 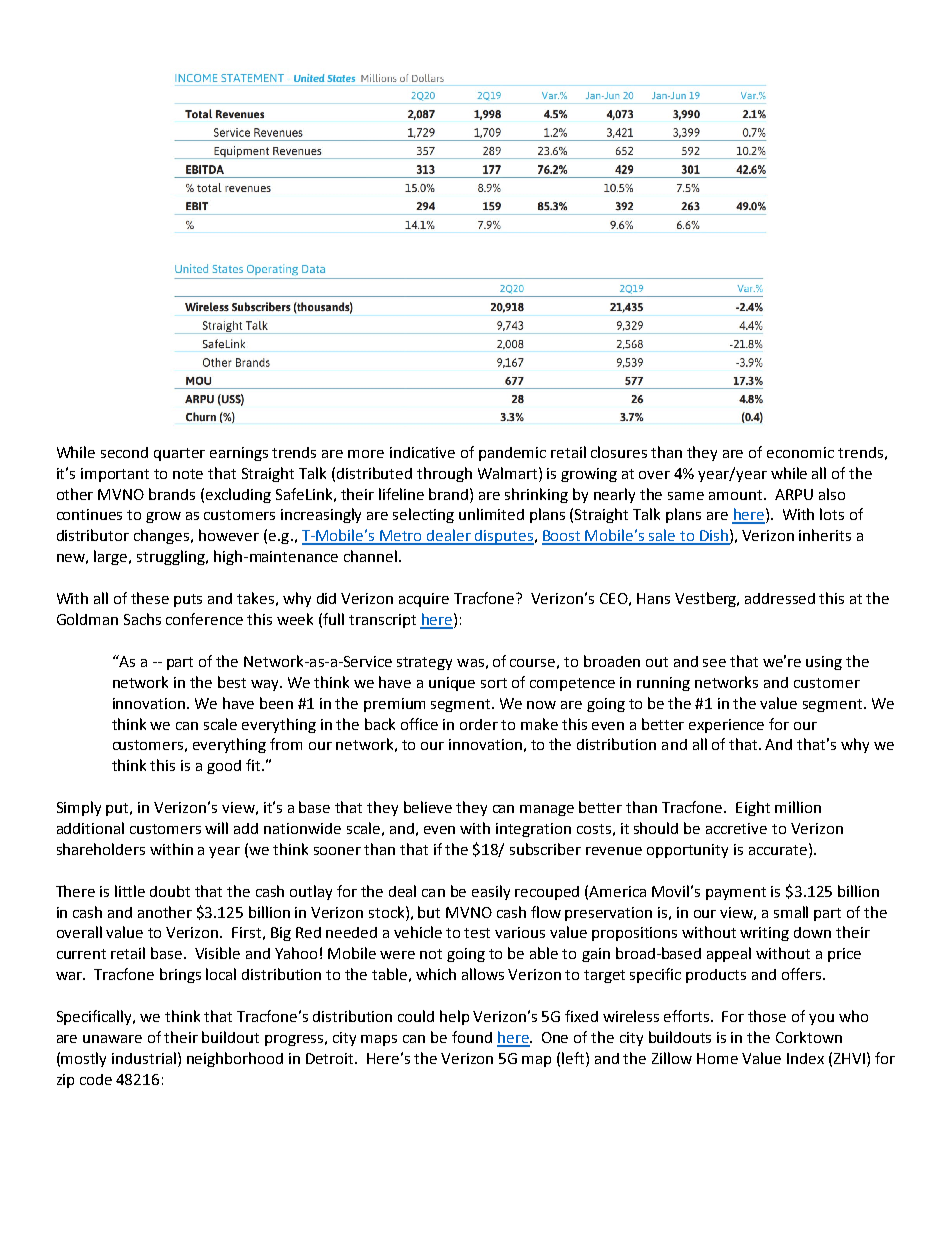 I want to click on acquire, so click(x=424, y=600).
